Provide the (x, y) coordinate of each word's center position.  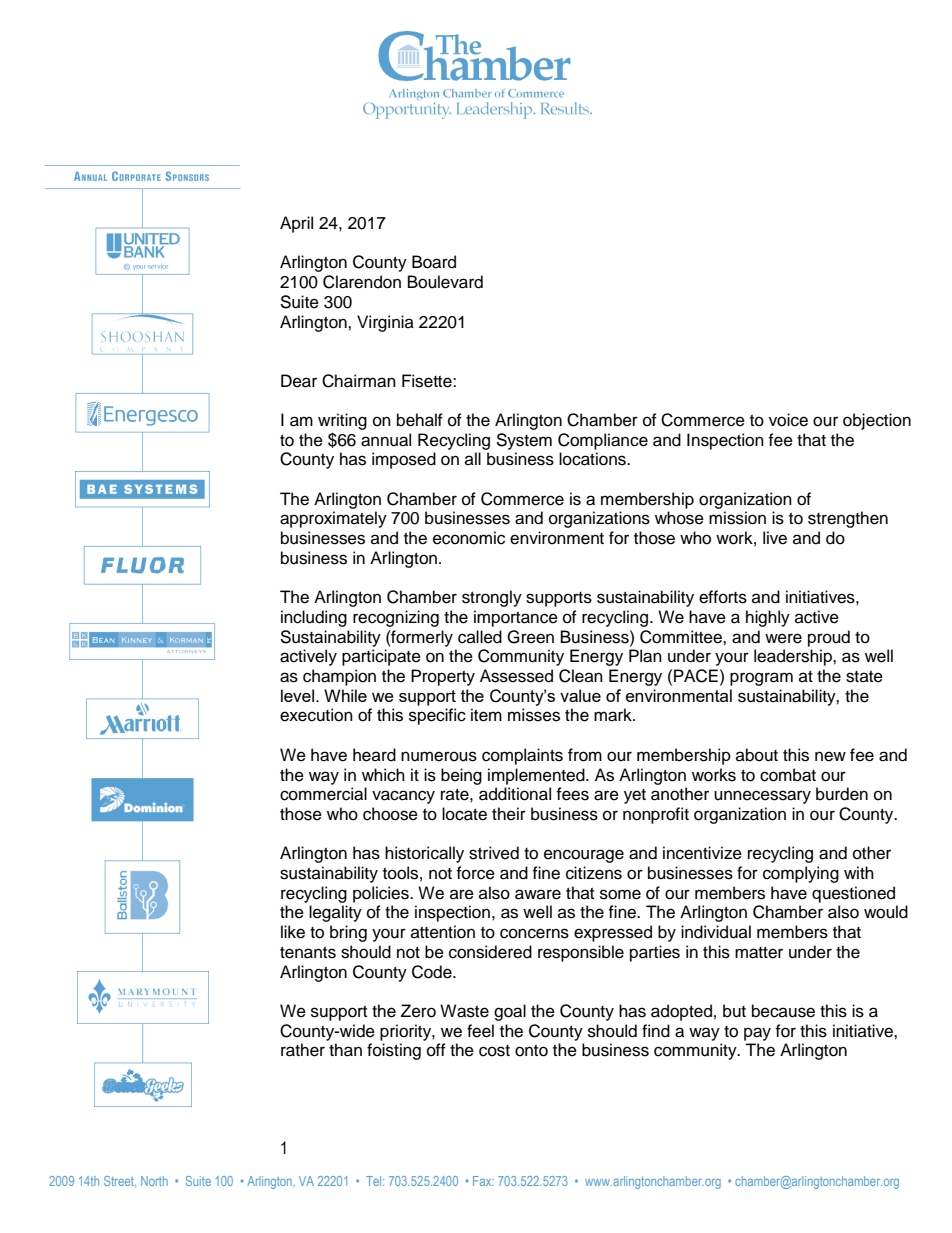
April (296, 224)
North (154, 1181)
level (297, 695)
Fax (483, 1181)
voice (788, 420)
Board (434, 262)
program (761, 679)
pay (757, 1034)
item (486, 715)
